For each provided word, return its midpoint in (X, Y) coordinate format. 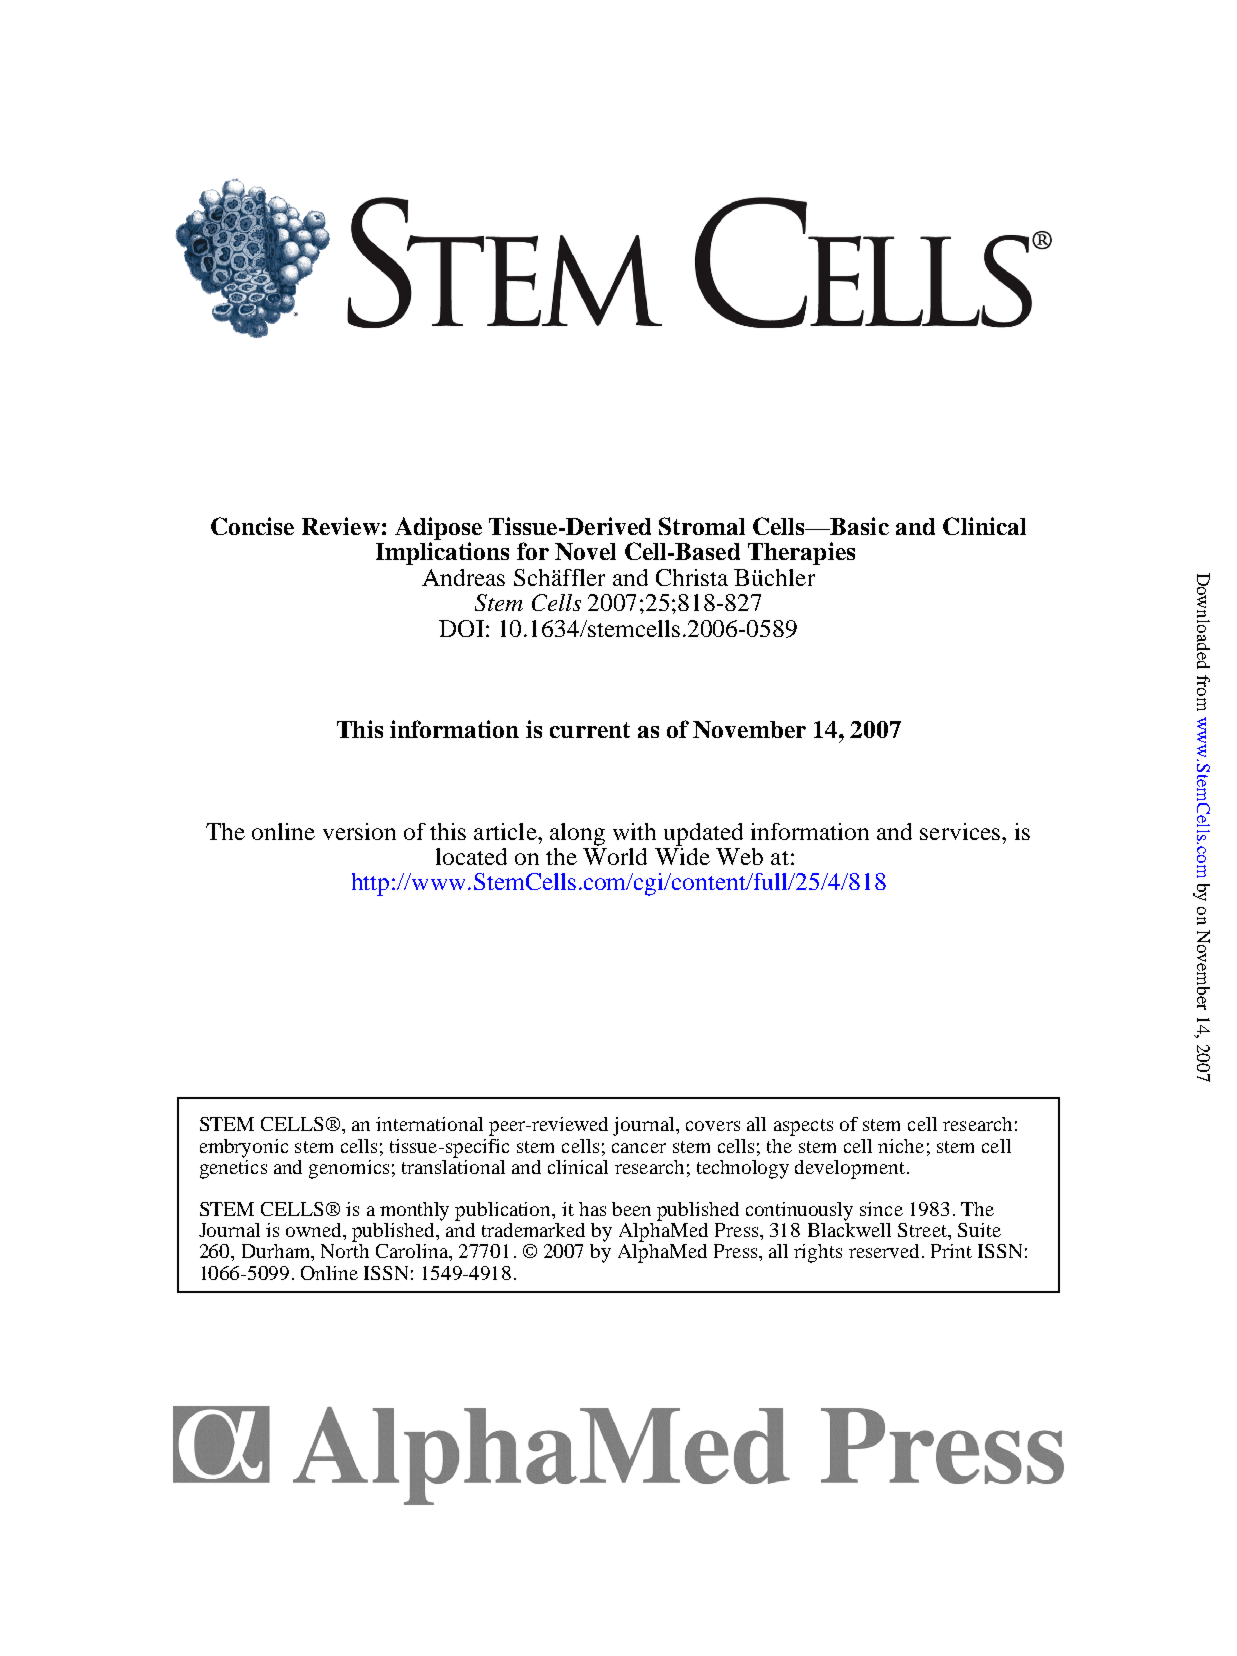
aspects (803, 1127)
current (590, 730)
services (961, 831)
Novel (585, 551)
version (359, 831)
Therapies (801, 553)
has (592, 1209)
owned (315, 1230)
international (429, 1124)
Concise (252, 526)
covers (713, 1126)
